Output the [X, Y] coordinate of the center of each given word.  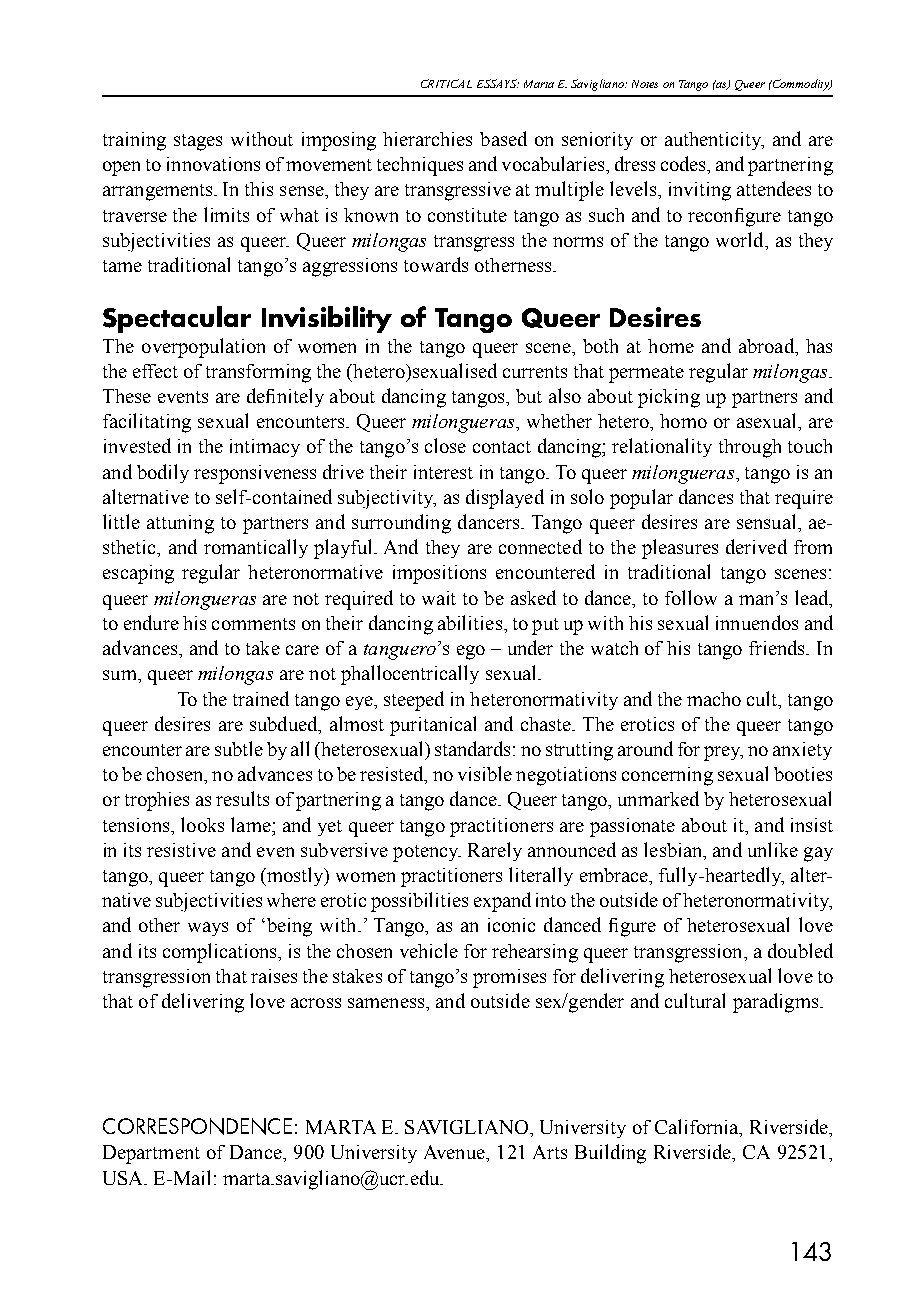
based [503, 138]
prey [723, 753]
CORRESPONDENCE [197, 1126]
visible [485, 773]
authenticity [714, 141]
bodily [163, 473]
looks [202, 824]
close [445, 445]
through [750, 448]
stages [198, 142]
